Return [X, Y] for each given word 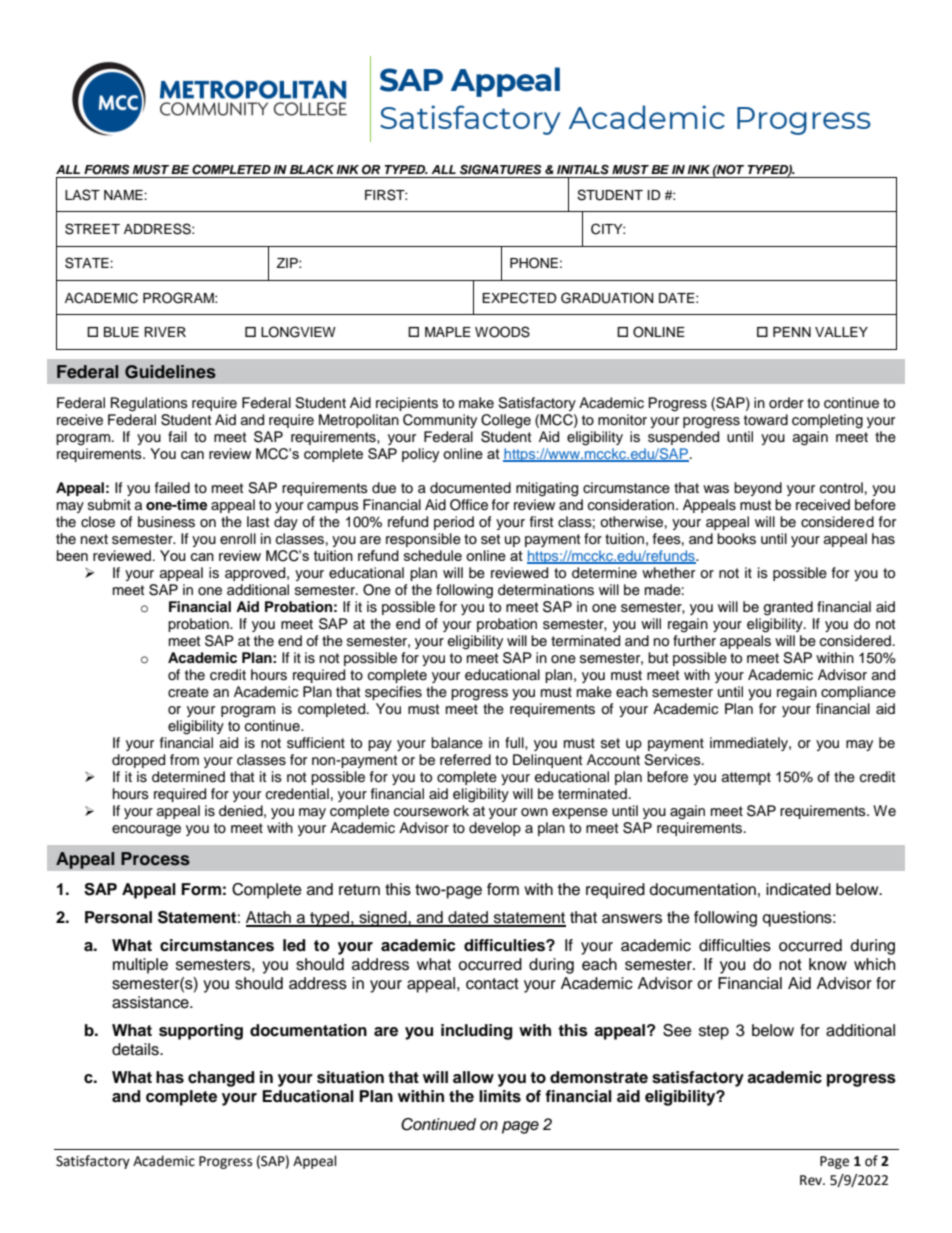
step [714, 1032]
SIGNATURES [501, 169]
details [136, 1049]
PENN [792, 332]
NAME [124, 195]
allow [473, 1077]
